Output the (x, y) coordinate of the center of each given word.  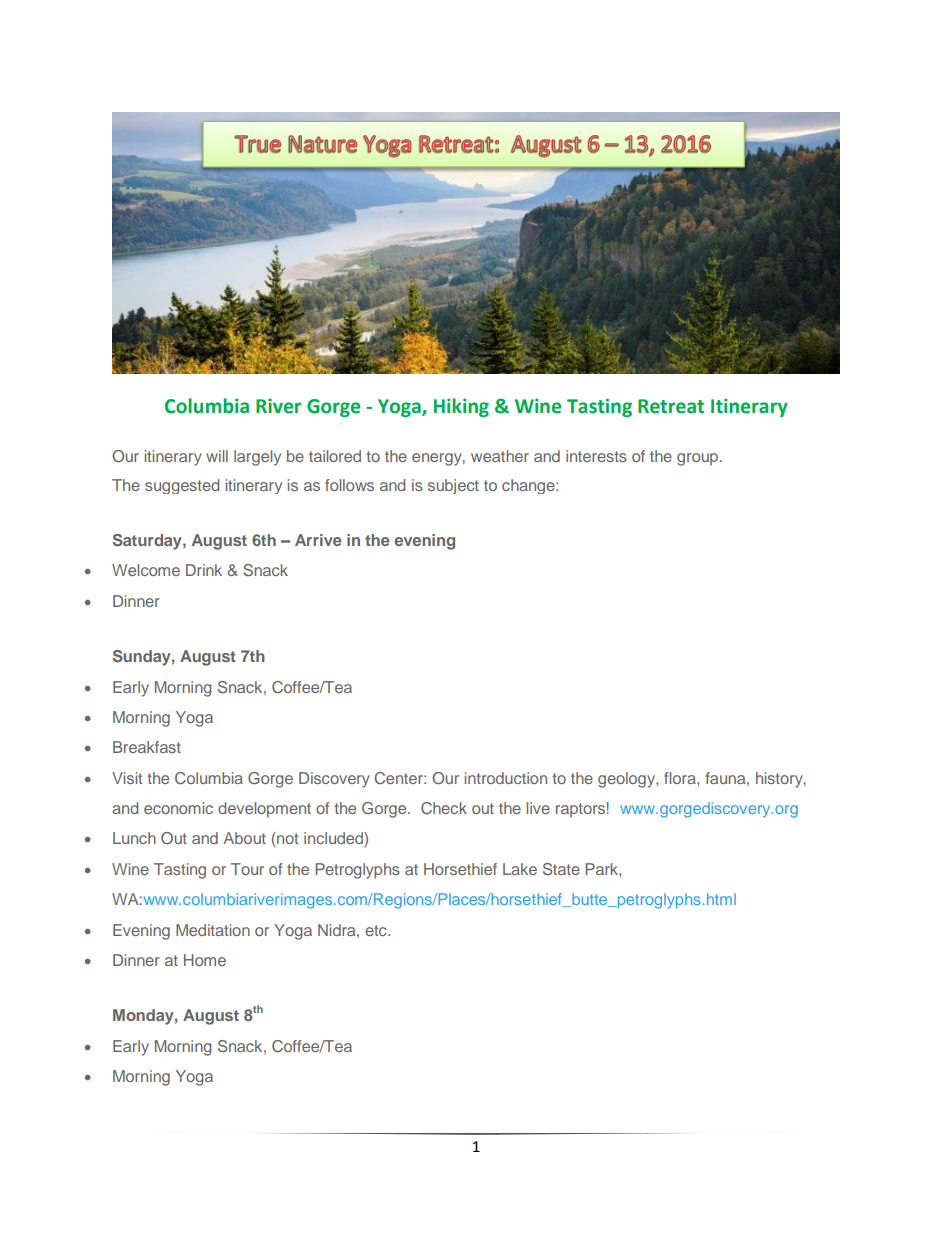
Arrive (318, 540)
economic (178, 808)
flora (681, 778)
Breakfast (147, 747)
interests (596, 456)
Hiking (461, 407)
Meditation (213, 930)
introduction (506, 778)
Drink (204, 570)
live (538, 808)
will (217, 456)
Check (444, 808)
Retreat (671, 406)
